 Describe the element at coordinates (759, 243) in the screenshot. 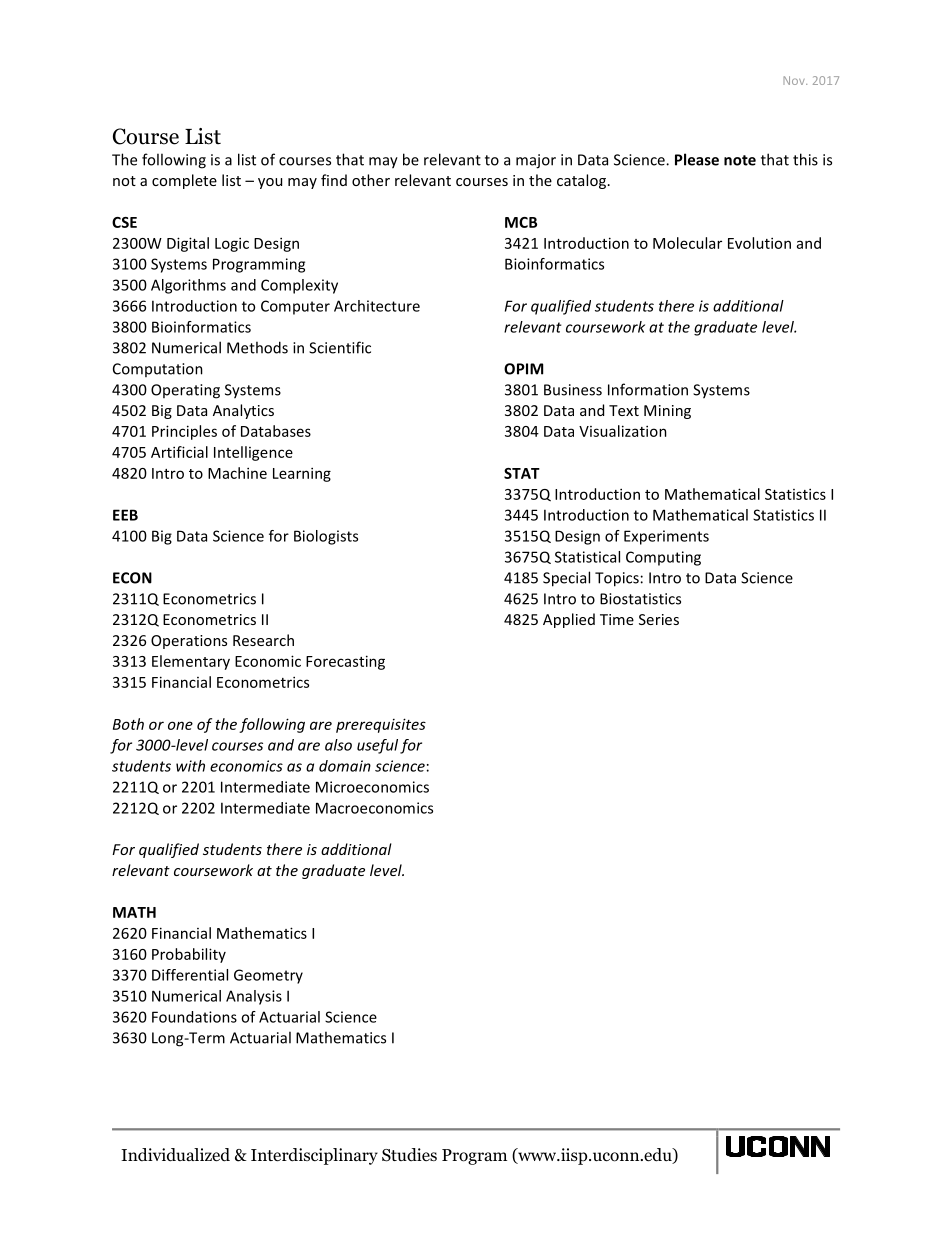

I see `Evolution` at that location.
